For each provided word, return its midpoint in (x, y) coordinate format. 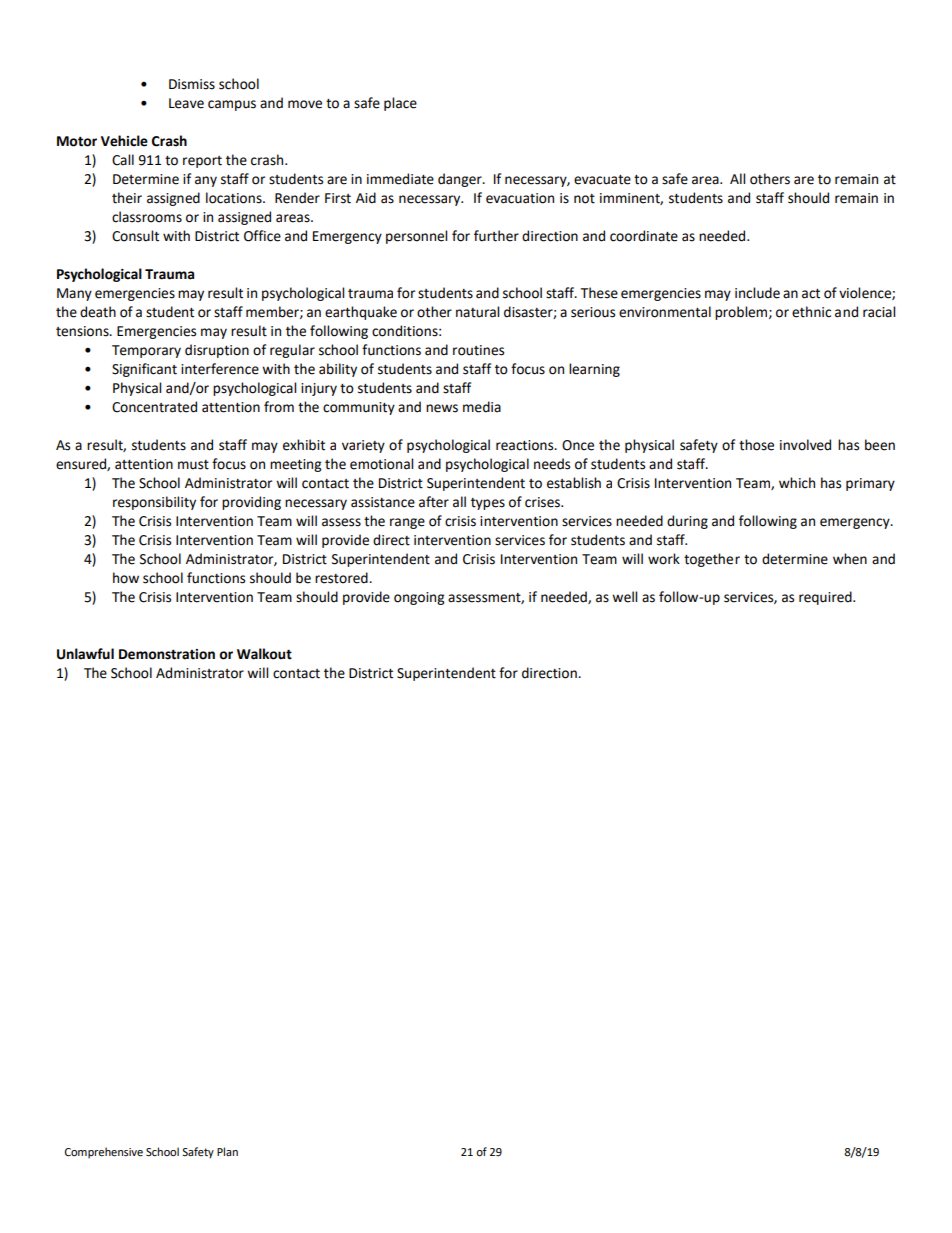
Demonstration (167, 654)
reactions (526, 445)
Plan (227, 1151)
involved (805, 445)
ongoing (419, 598)
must (193, 465)
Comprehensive (104, 1153)
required (826, 598)
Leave (186, 103)
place (400, 104)
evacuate (602, 180)
